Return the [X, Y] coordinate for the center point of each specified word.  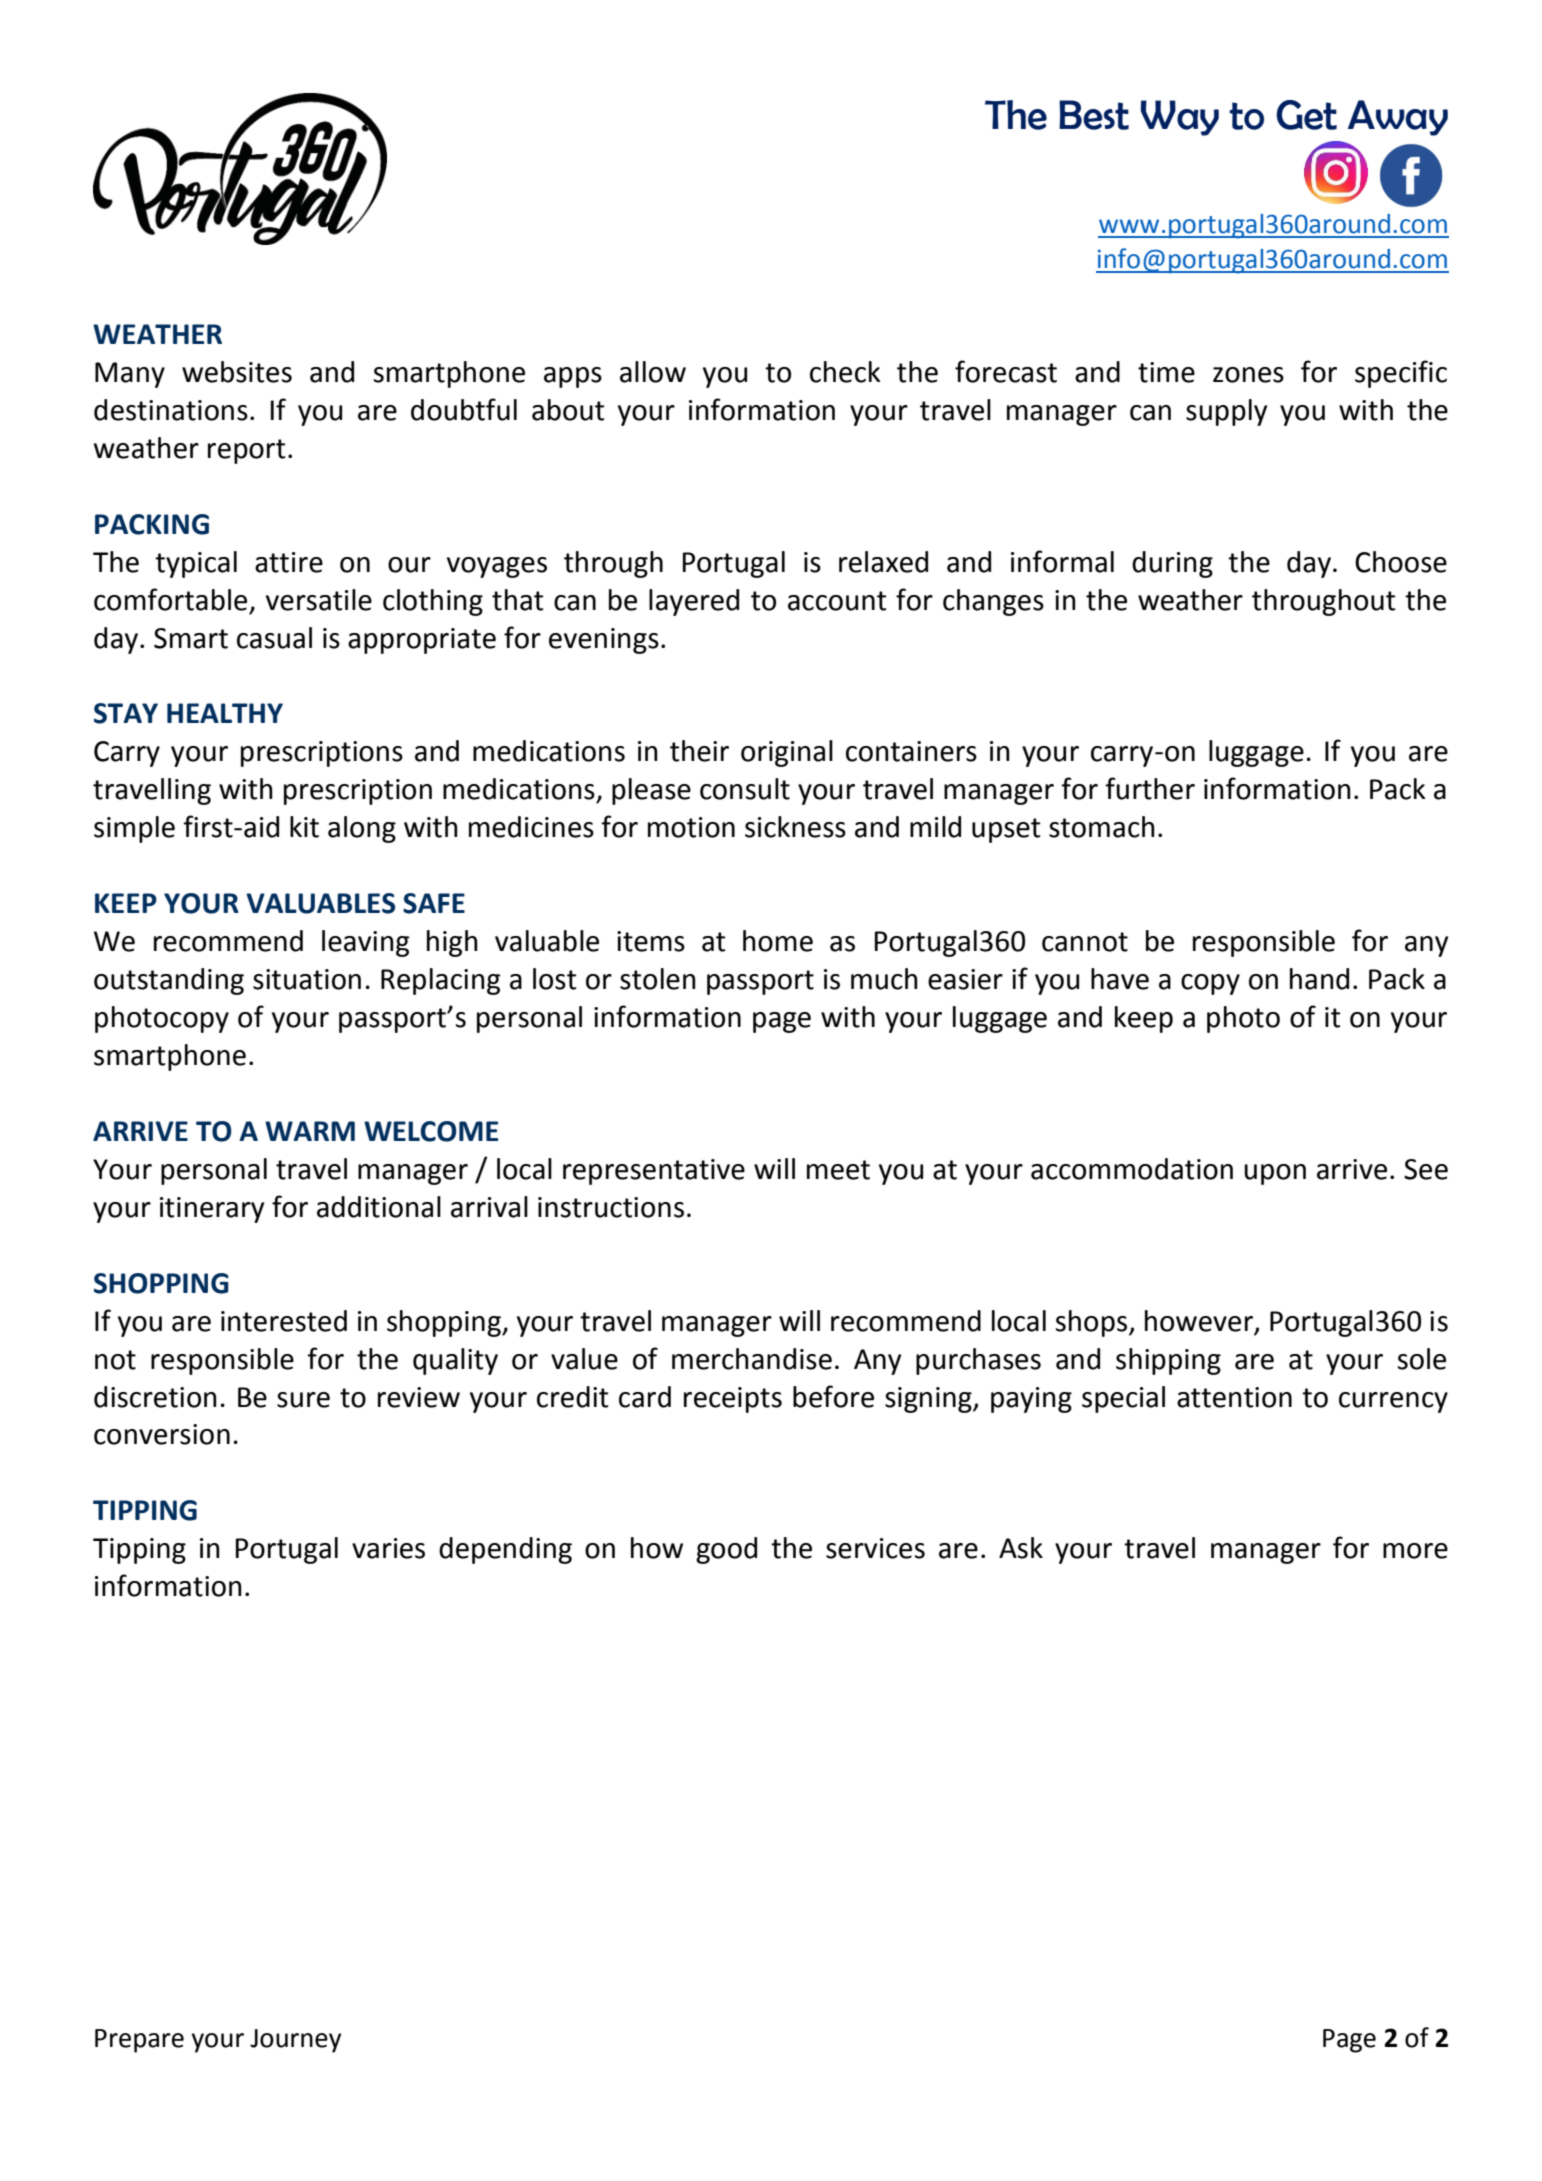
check [845, 372]
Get [1306, 115]
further [1150, 788]
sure [303, 1400]
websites [237, 372]
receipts [733, 1400]
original [787, 753]
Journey [295, 2041]
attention [1234, 1397]
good [726, 1550]
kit [304, 827]
